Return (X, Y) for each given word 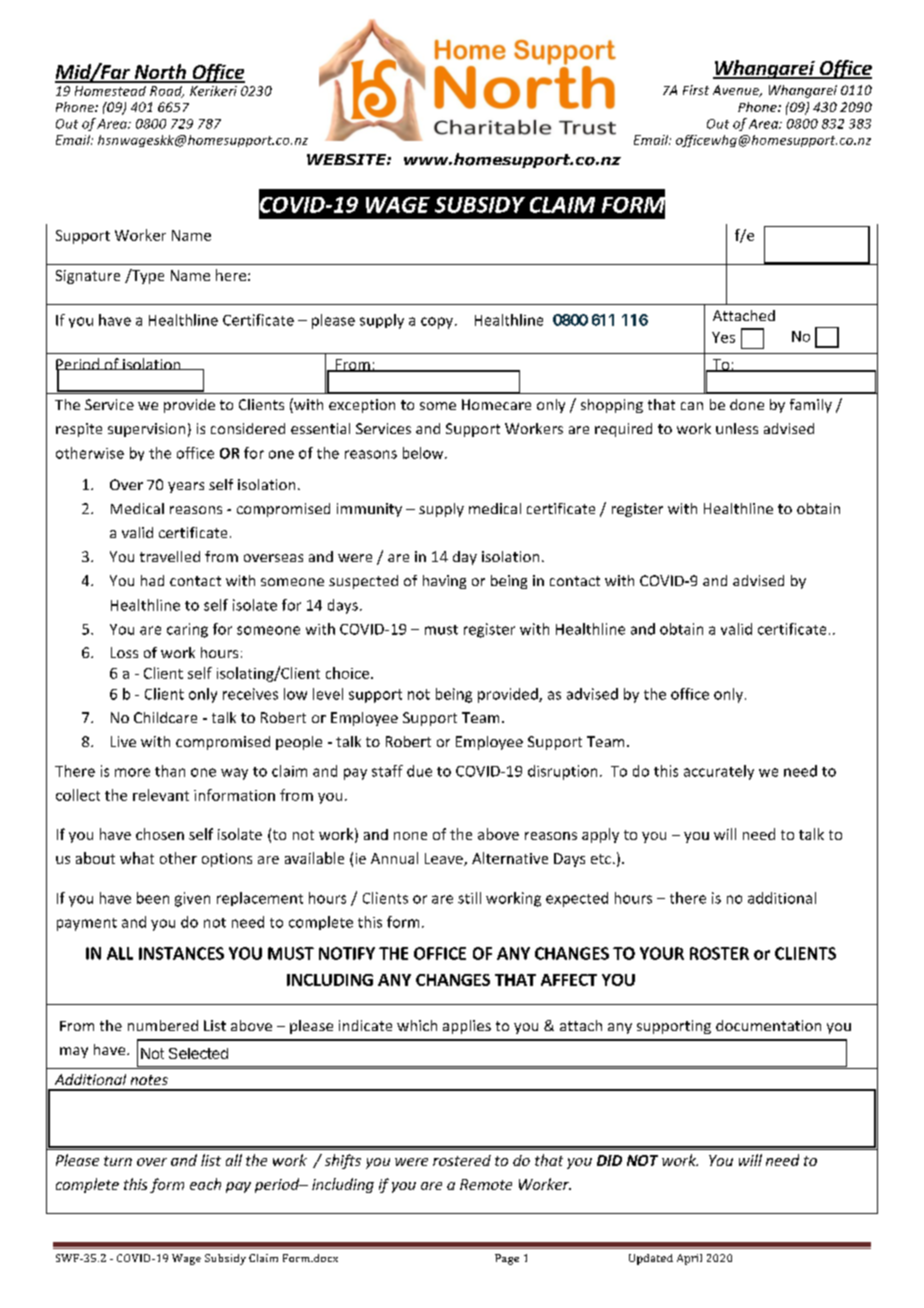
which (417, 1025)
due (419, 771)
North (160, 73)
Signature (88, 277)
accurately (719, 772)
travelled (170, 556)
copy (438, 323)
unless (737, 428)
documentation (768, 1025)
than (170, 771)
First (696, 90)
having (444, 582)
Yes (723, 337)
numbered (163, 1025)
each (205, 1184)
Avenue (737, 91)
